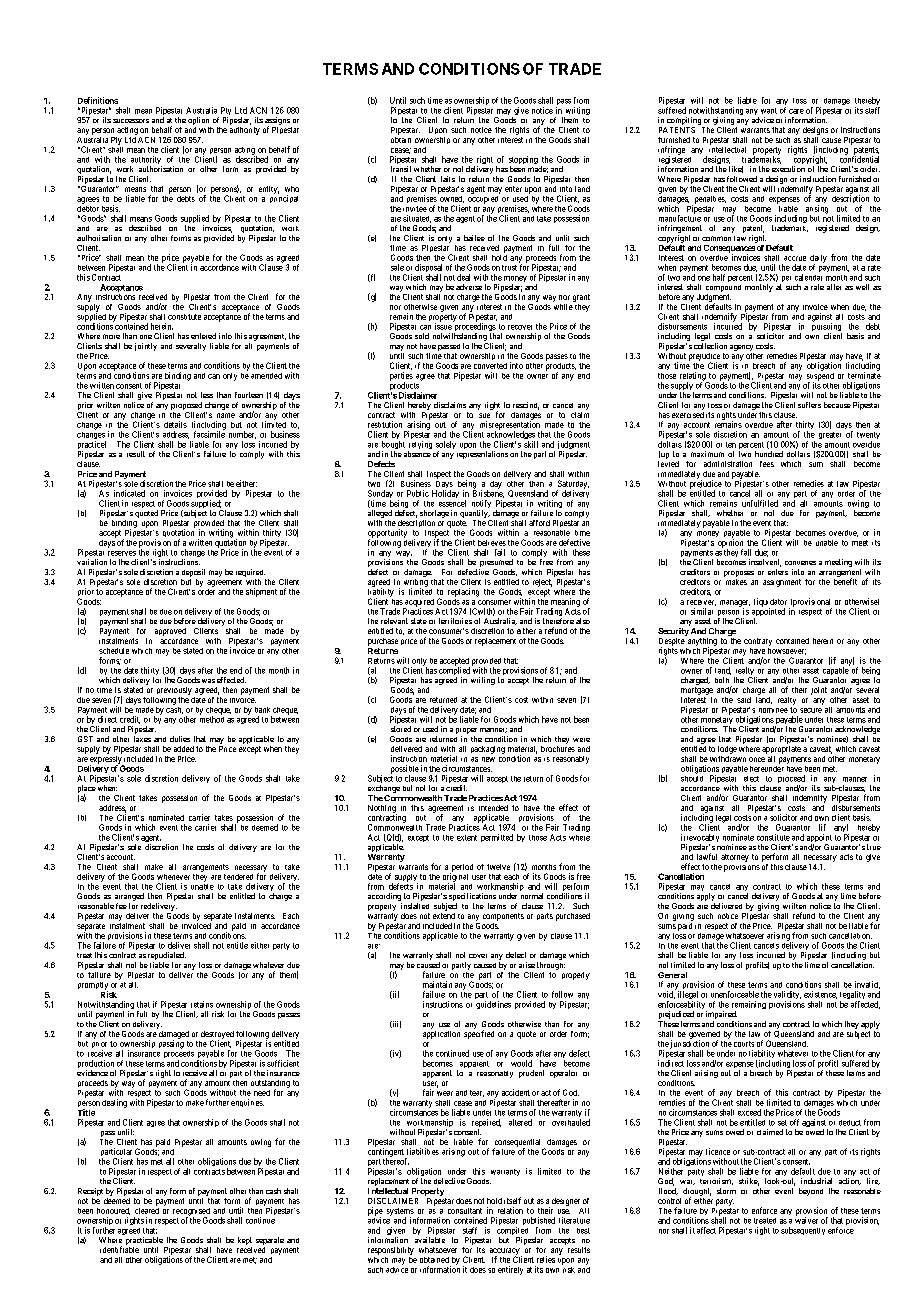 The image size is (924, 1308). Describe the element at coordinates (131, 121) in the screenshot. I see `successors` at that location.
